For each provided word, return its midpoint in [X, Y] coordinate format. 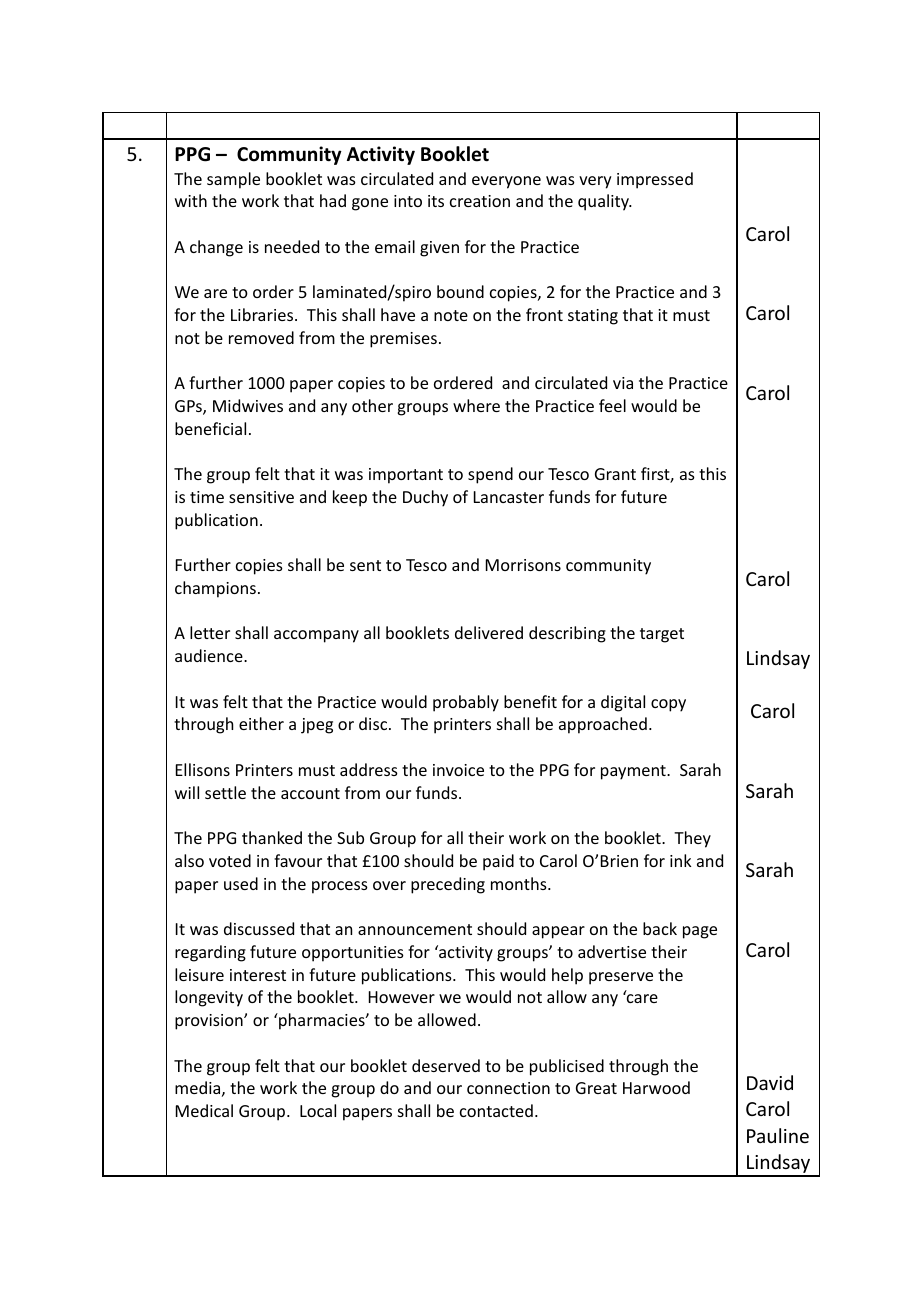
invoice [458, 770]
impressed [655, 180]
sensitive [261, 497]
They [692, 839]
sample [233, 180]
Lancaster [509, 497]
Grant [615, 474]
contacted [496, 1110]
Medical [204, 1110]
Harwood [656, 1087]
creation [480, 201]
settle [225, 792]
